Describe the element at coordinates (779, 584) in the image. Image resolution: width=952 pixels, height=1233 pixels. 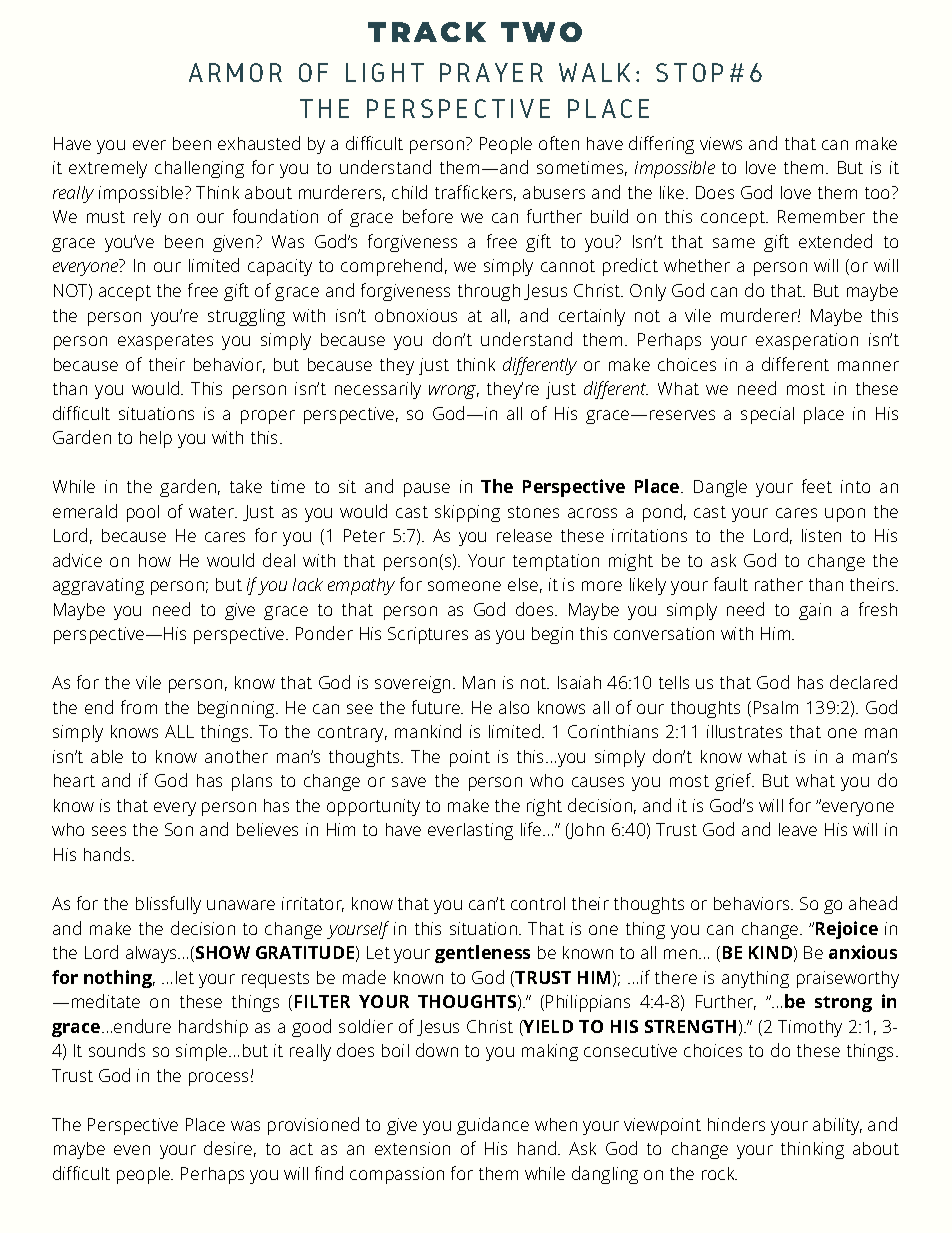
I see `rather` at that location.
